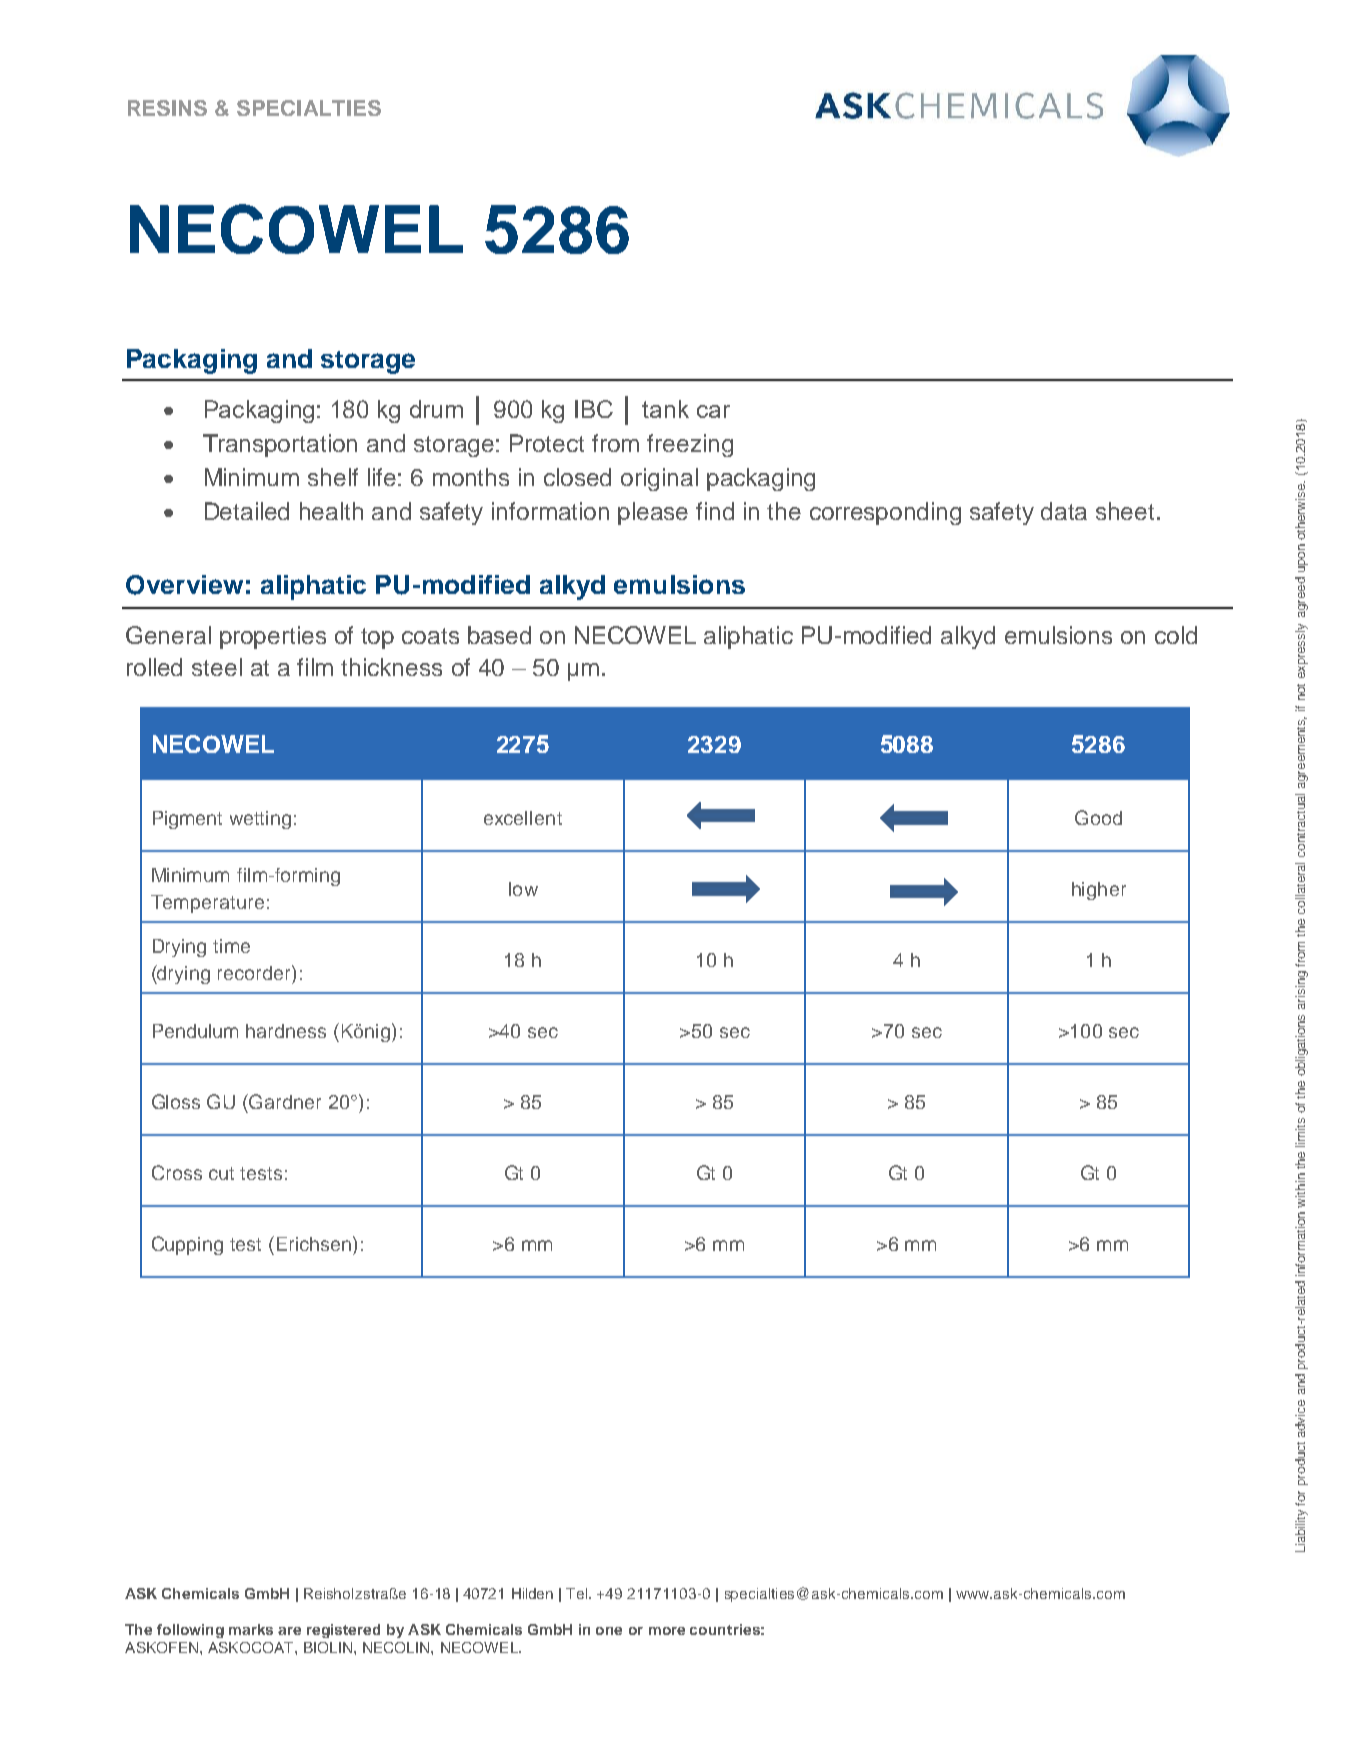 This document has height=1753, width=1355. Describe the element at coordinates (578, 1593) in the document. I see `Tel` at that location.
